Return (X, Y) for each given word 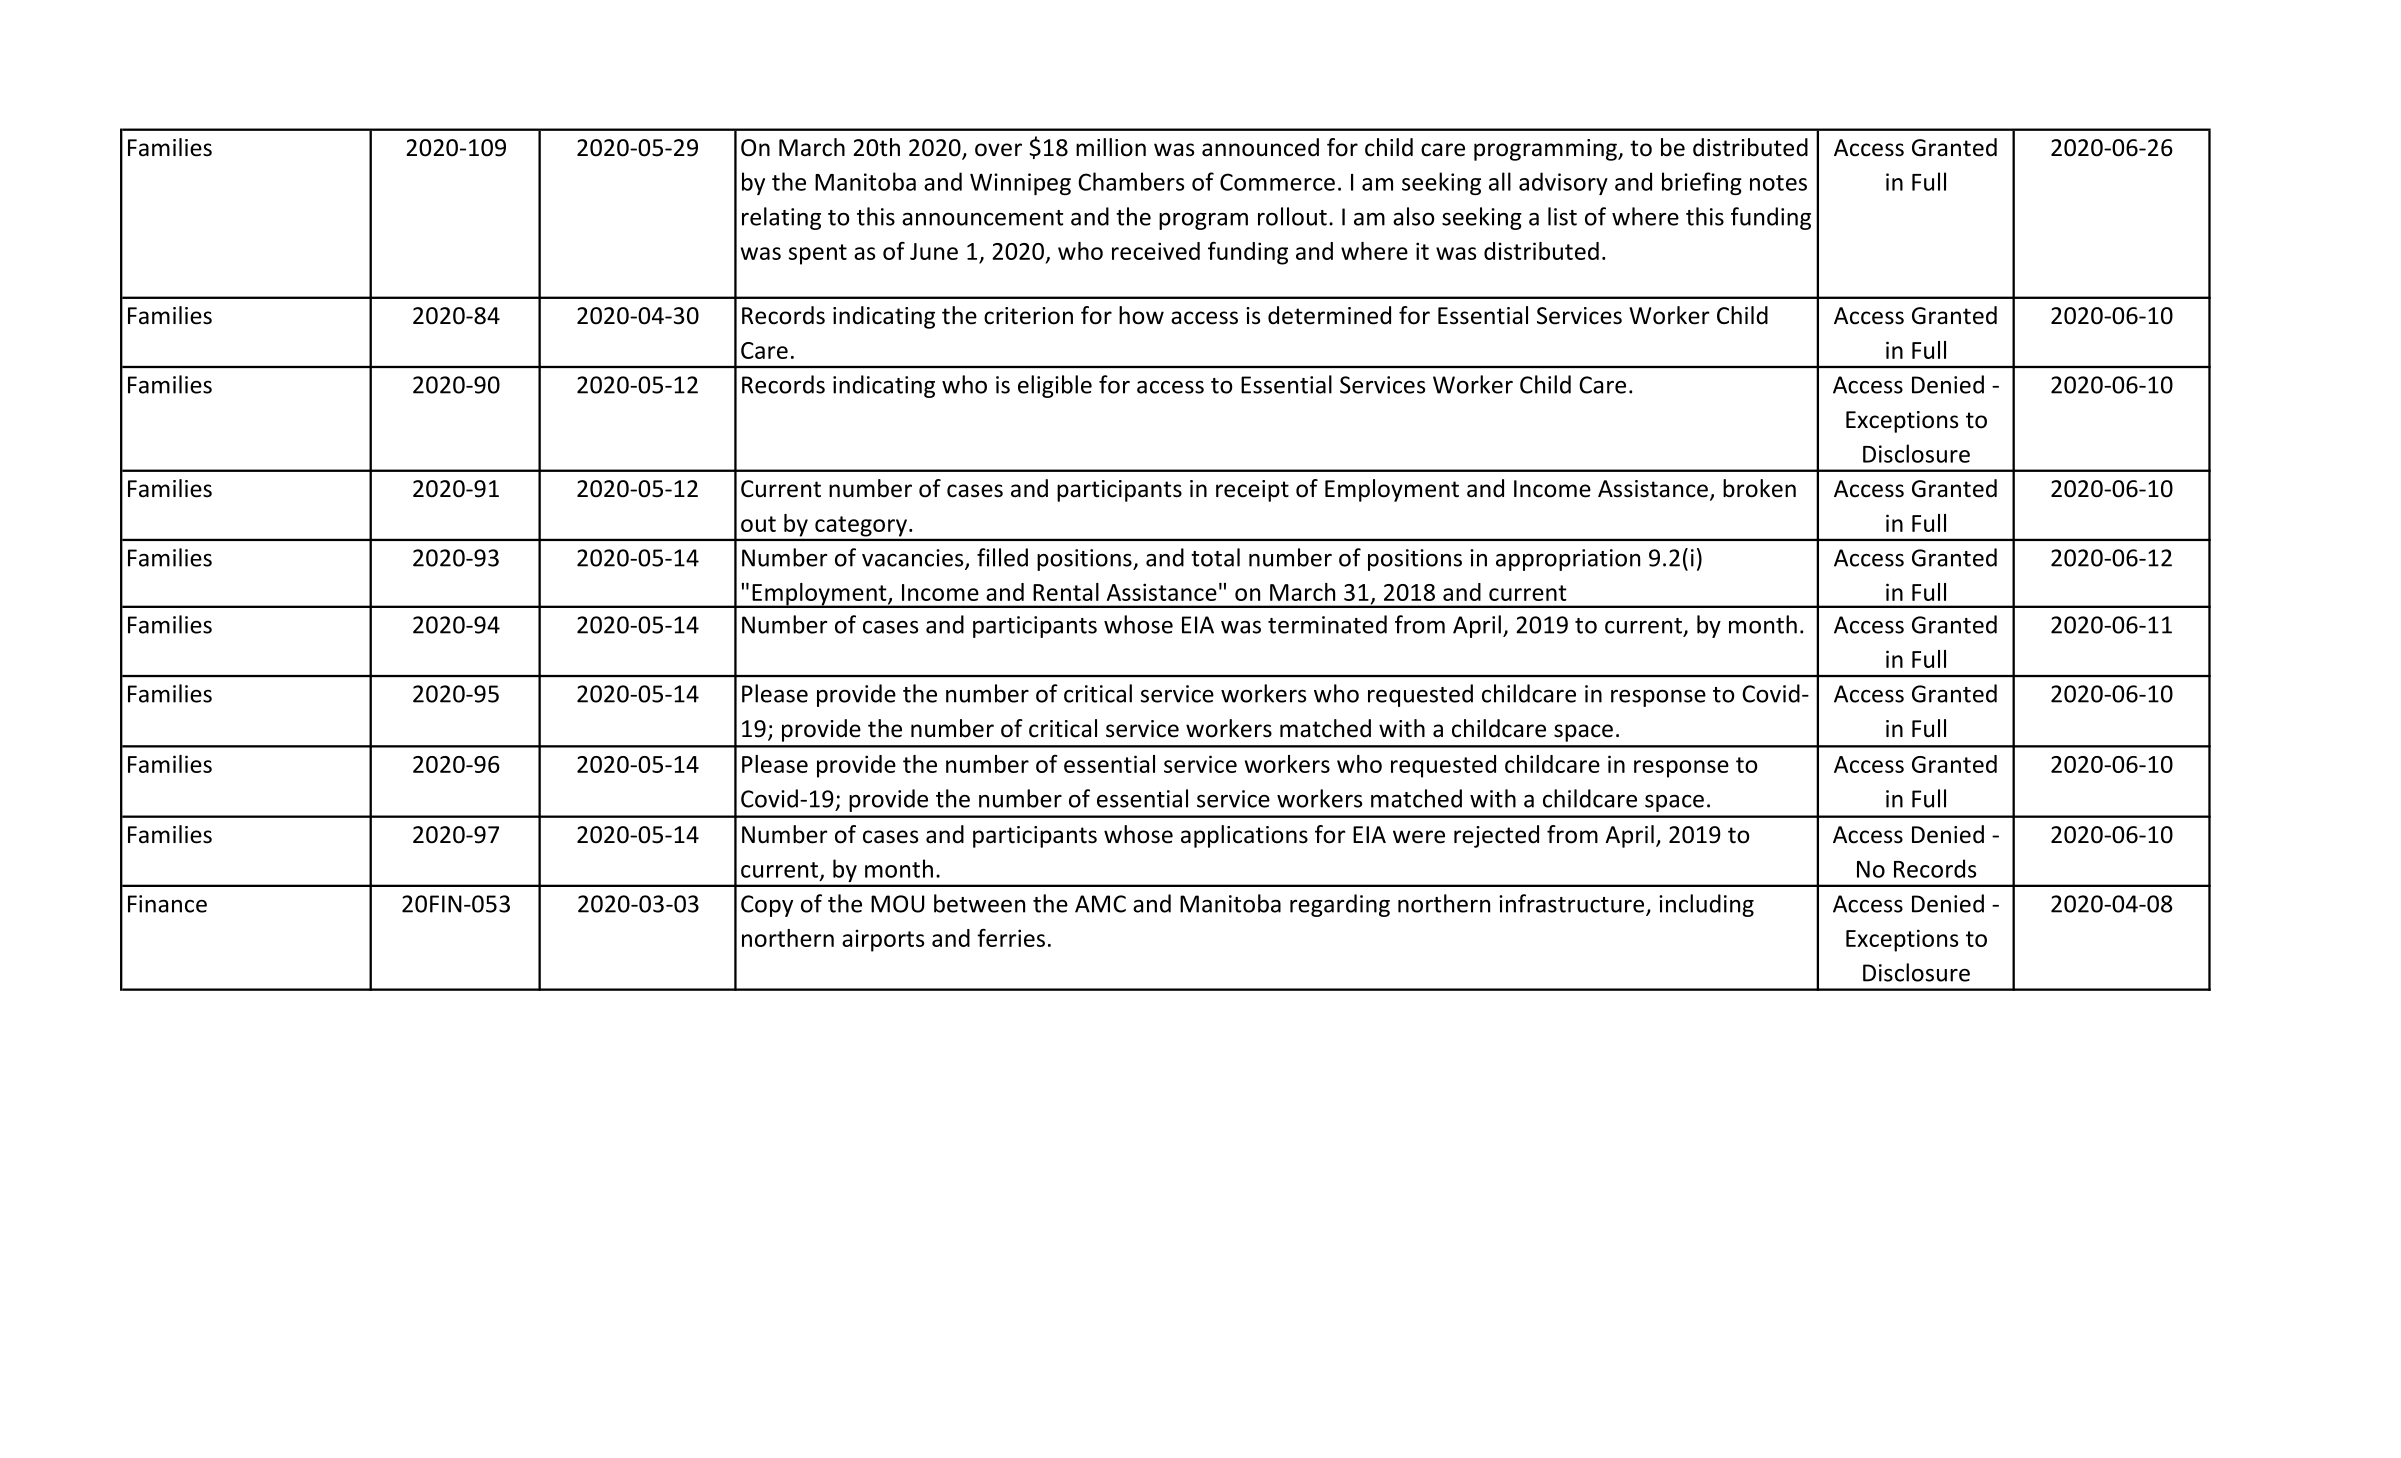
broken (1759, 488)
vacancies (914, 559)
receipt (1252, 491)
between (979, 903)
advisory (1563, 183)
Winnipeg (1020, 184)
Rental (1066, 592)
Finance (167, 904)
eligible (1055, 386)
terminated (1327, 624)
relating (781, 218)
